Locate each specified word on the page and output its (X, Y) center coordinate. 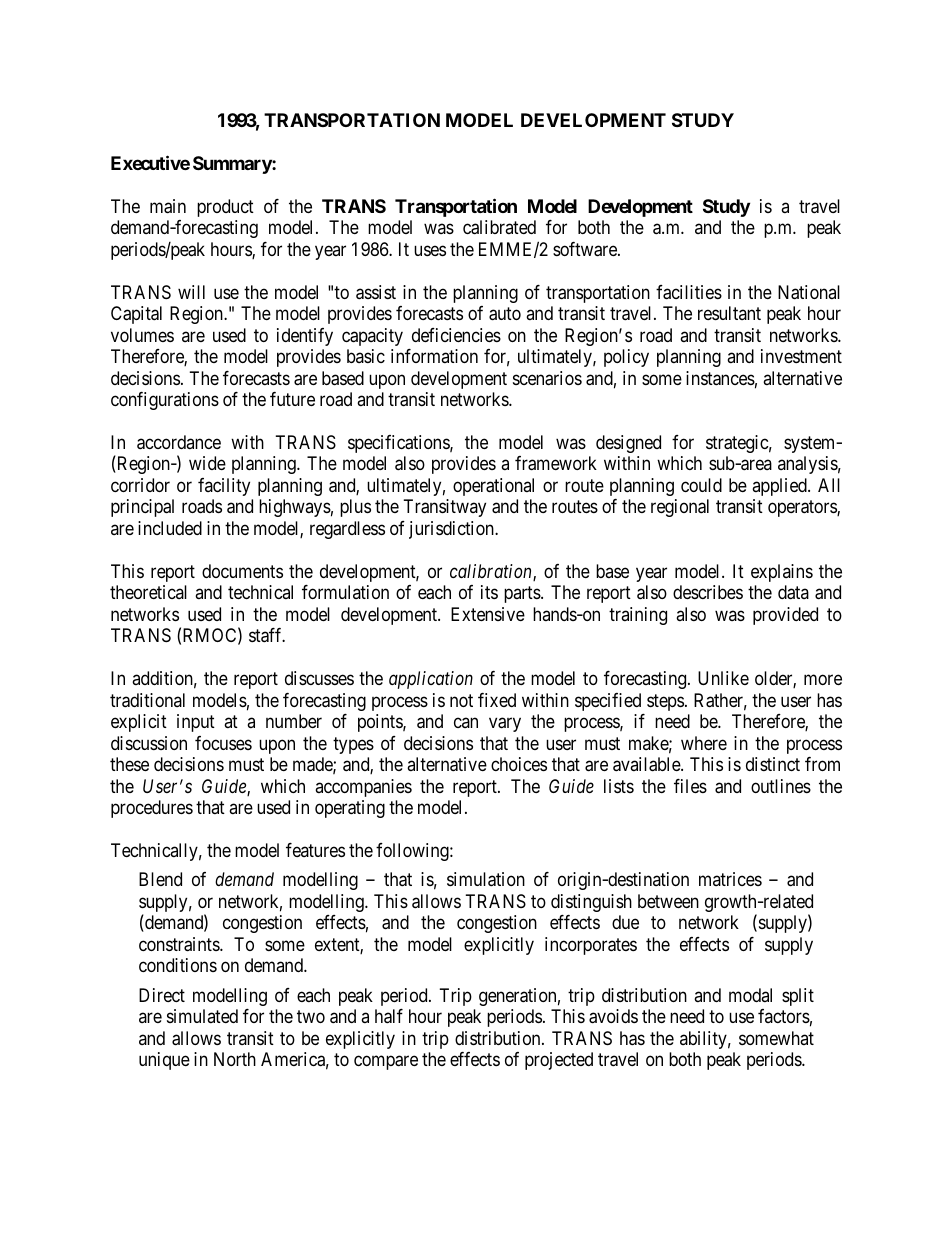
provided (785, 616)
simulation (486, 879)
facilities (689, 292)
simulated (202, 1016)
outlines (781, 786)
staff (267, 635)
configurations (165, 401)
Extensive (488, 614)
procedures (152, 809)
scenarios (547, 378)
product (225, 208)
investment (801, 356)
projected (559, 1061)
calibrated (499, 227)
